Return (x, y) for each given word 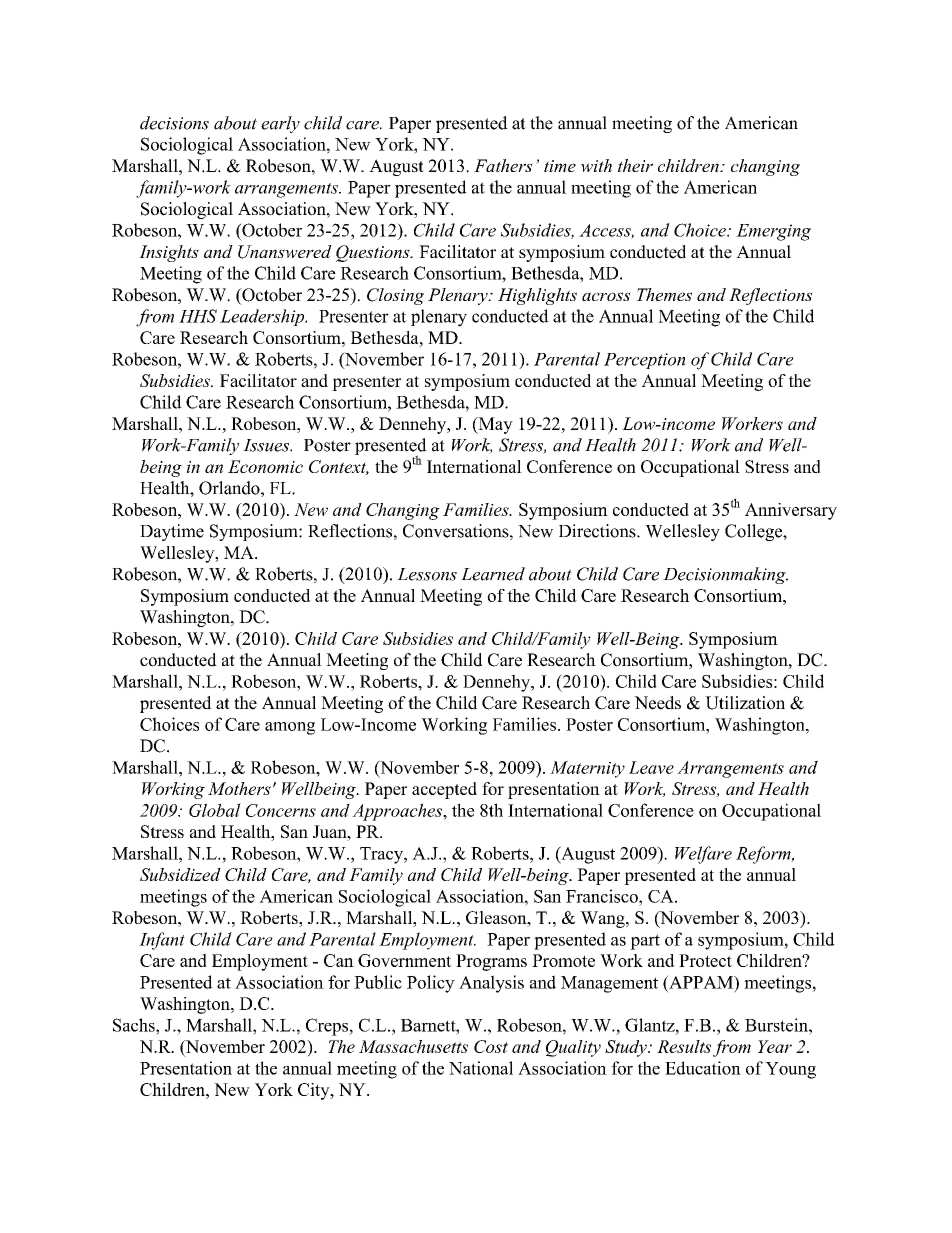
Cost (491, 1046)
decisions (174, 123)
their (635, 165)
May (494, 425)
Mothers (239, 788)
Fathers (503, 165)
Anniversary (791, 511)
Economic (265, 466)
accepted (444, 790)
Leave (651, 767)
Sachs (135, 1025)
